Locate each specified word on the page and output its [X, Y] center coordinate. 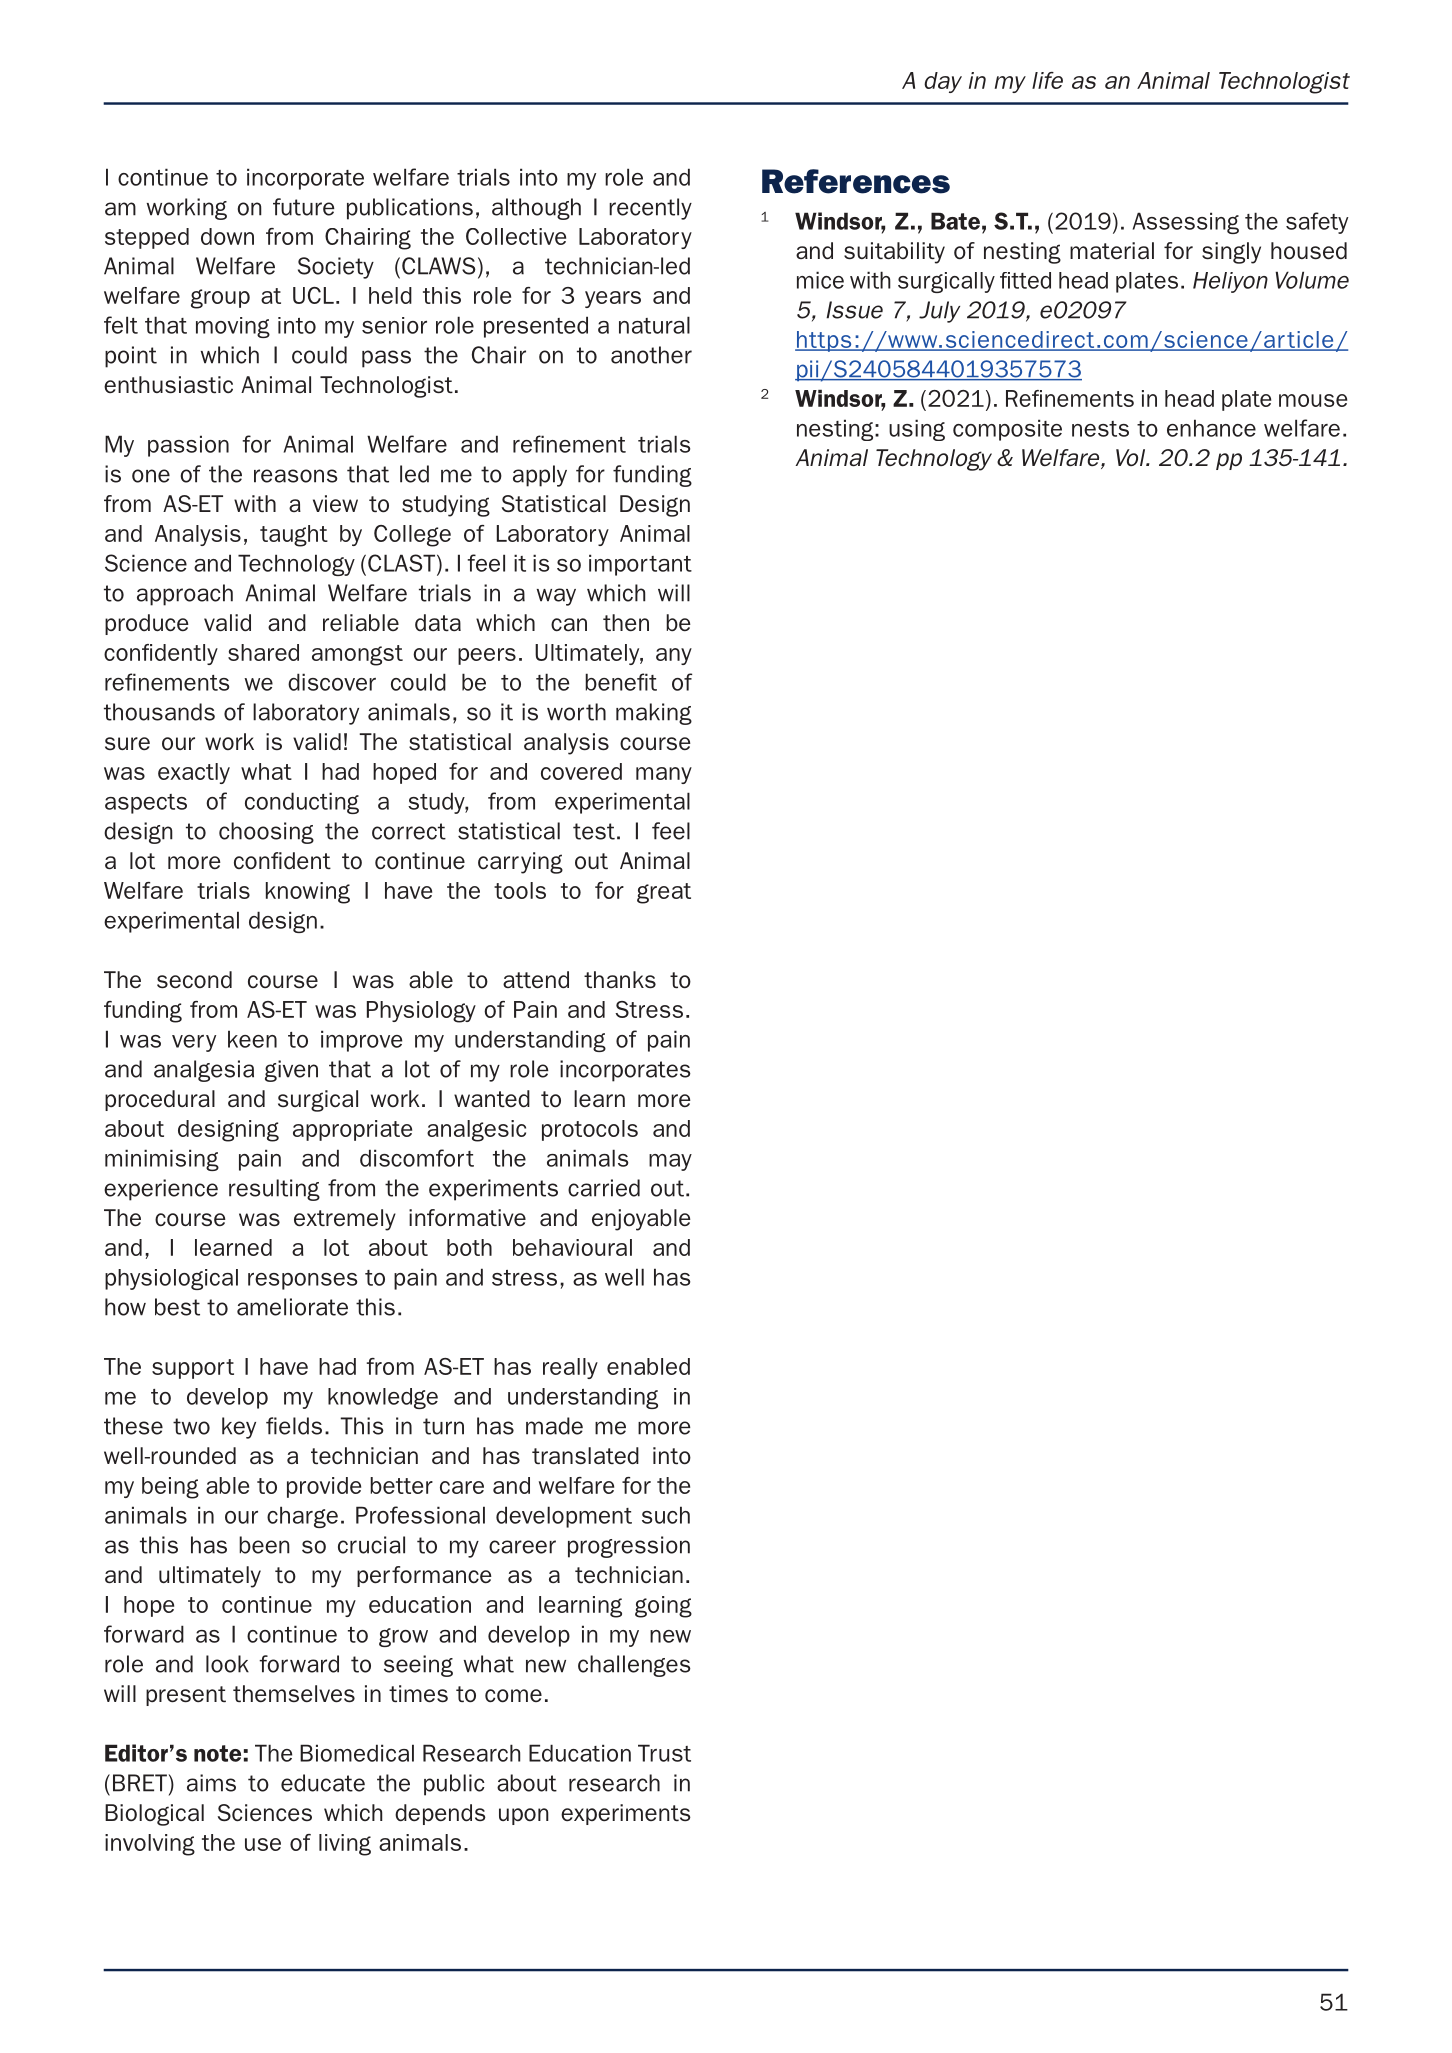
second [194, 980]
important [640, 565]
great [664, 893]
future [304, 207]
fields [294, 1426]
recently [650, 209]
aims [211, 1783]
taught [294, 536]
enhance [1211, 428]
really [570, 1368]
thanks [620, 980]
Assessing [1186, 223]
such [666, 1515]
